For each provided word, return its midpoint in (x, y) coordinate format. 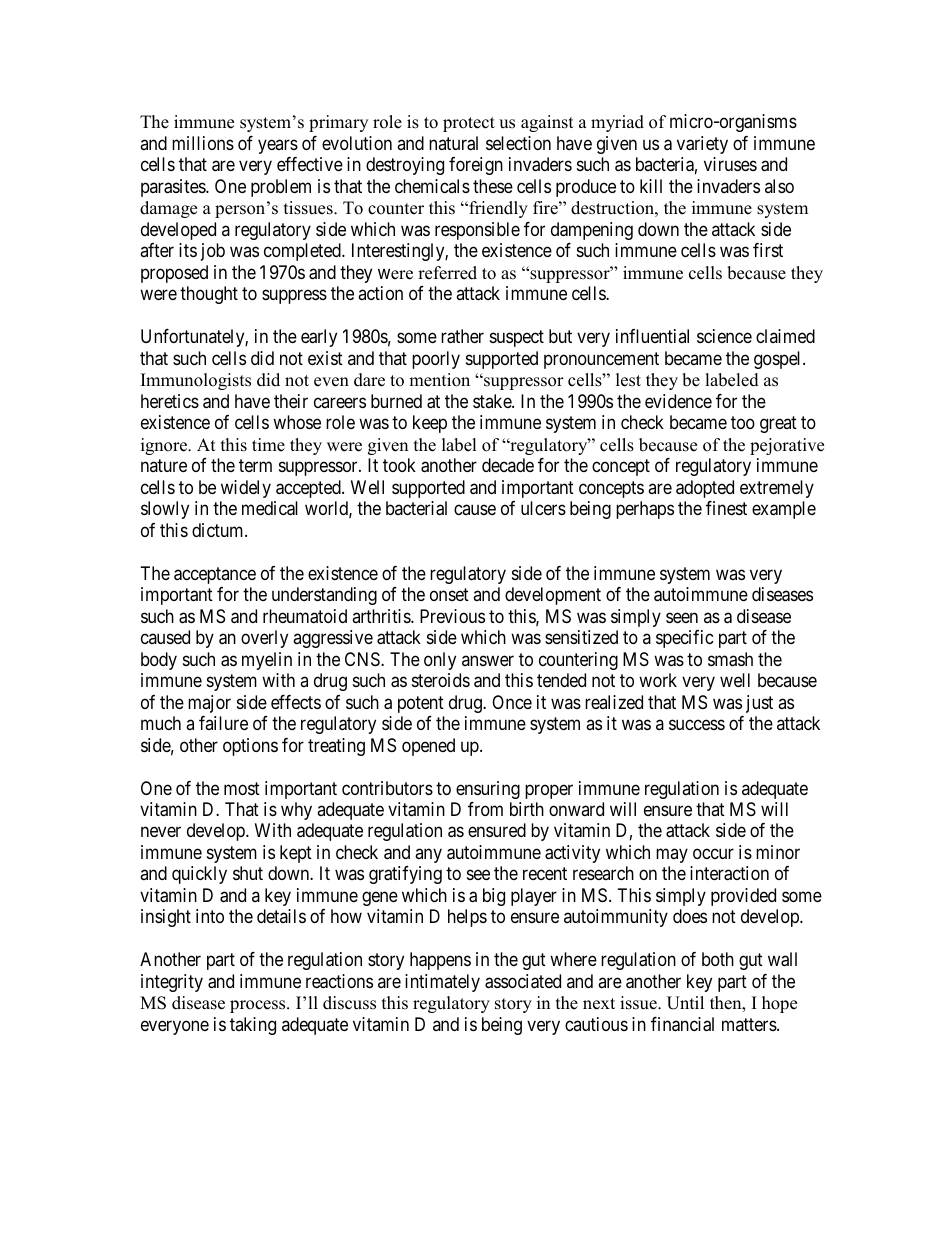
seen (682, 617)
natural (453, 143)
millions (203, 143)
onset (449, 594)
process (259, 1006)
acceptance (215, 575)
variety (702, 145)
